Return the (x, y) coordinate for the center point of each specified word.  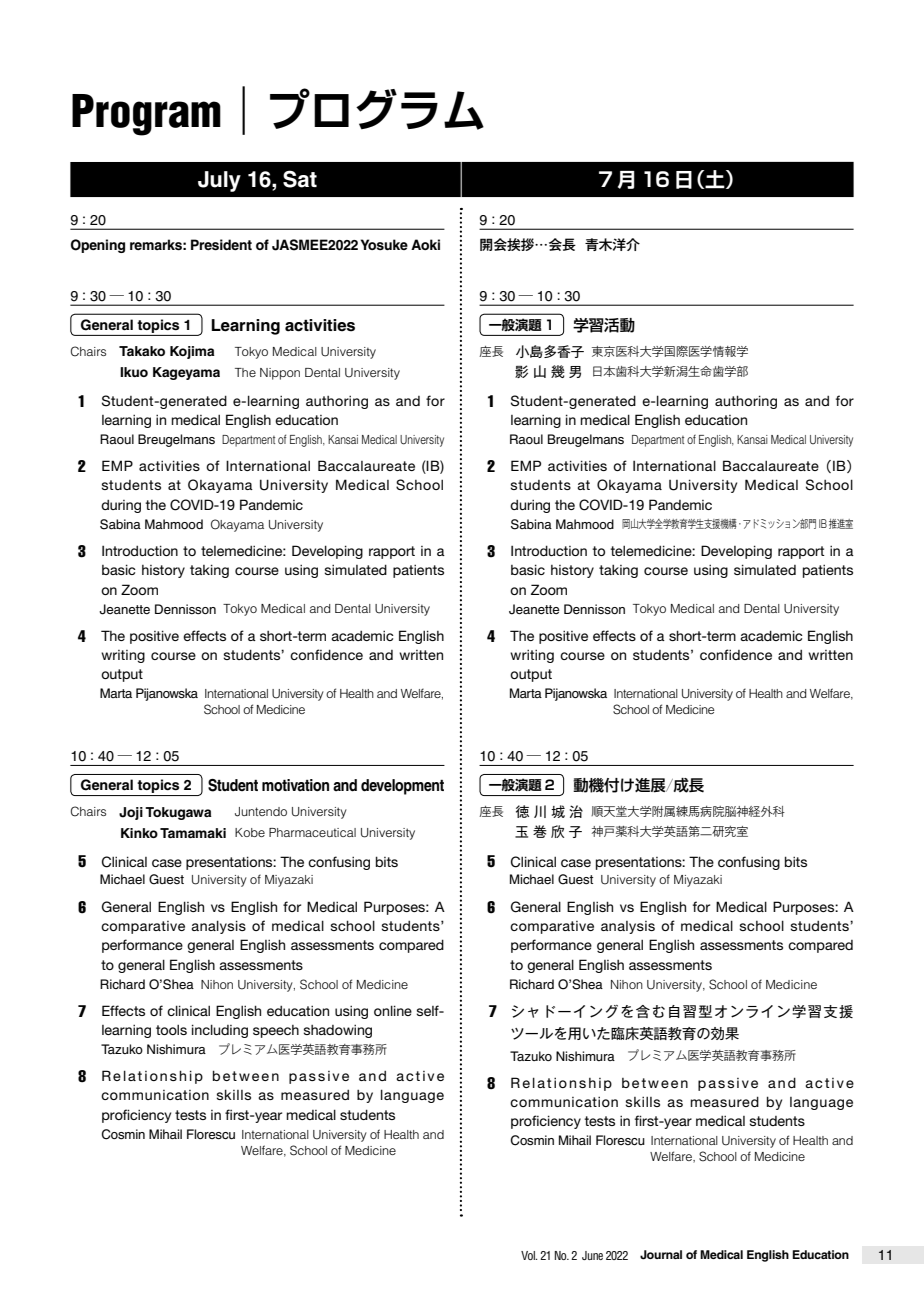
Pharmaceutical (312, 832)
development (402, 787)
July (219, 181)
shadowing (338, 1031)
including (220, 1031)
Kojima (192, 352)
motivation (295, 785)
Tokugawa (178, 813)
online (393, 1010)
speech (276, 1031)
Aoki (425, 244)
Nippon (280, 374)
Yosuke (384, 244)
